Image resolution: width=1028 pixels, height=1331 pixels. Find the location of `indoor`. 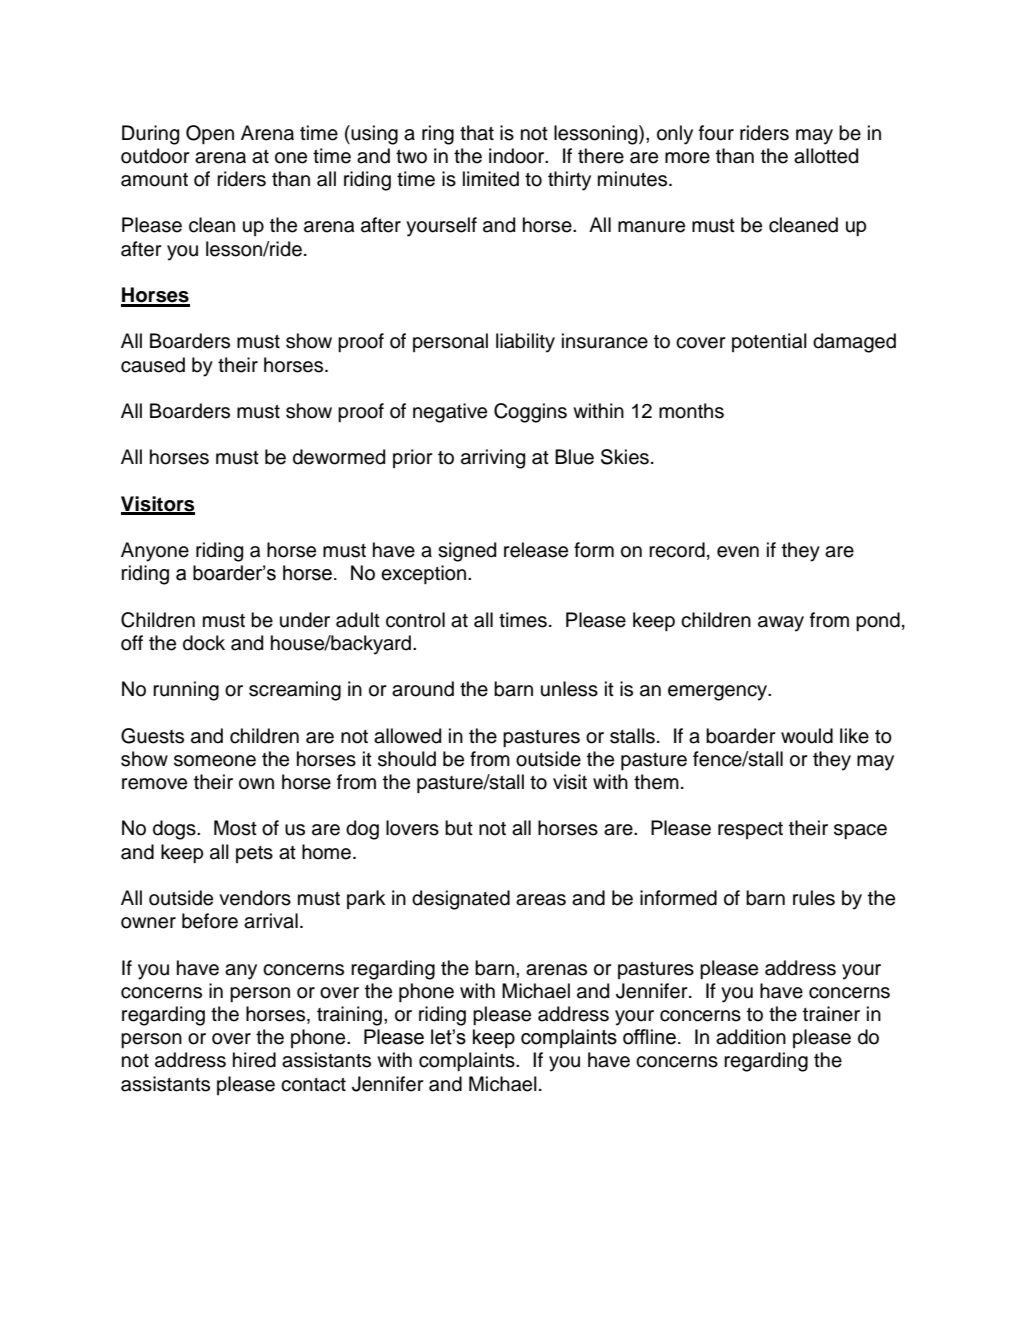

indoor is located at coordinates (518, 156).
